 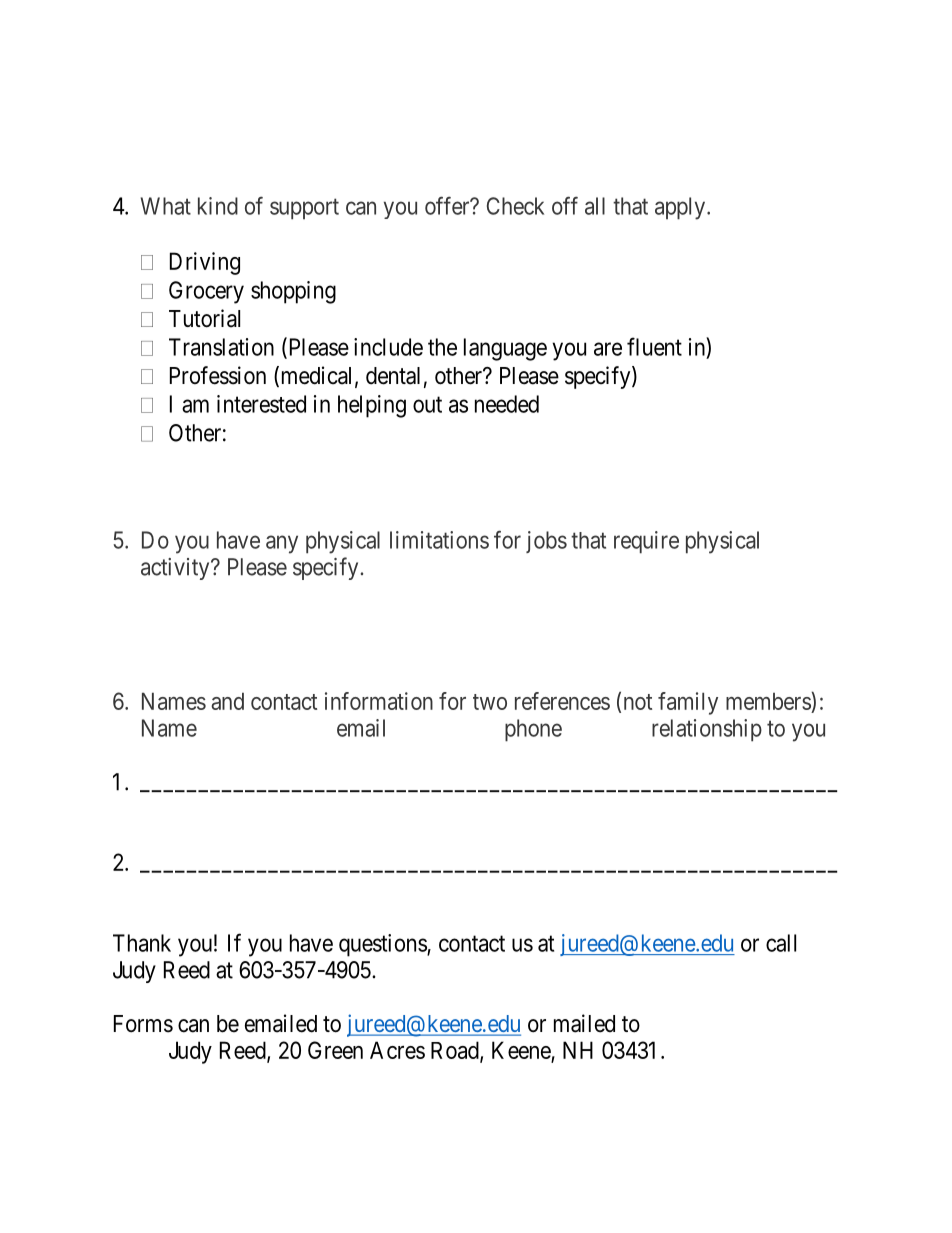 I want to click on and, so click(x=227, y=701).
